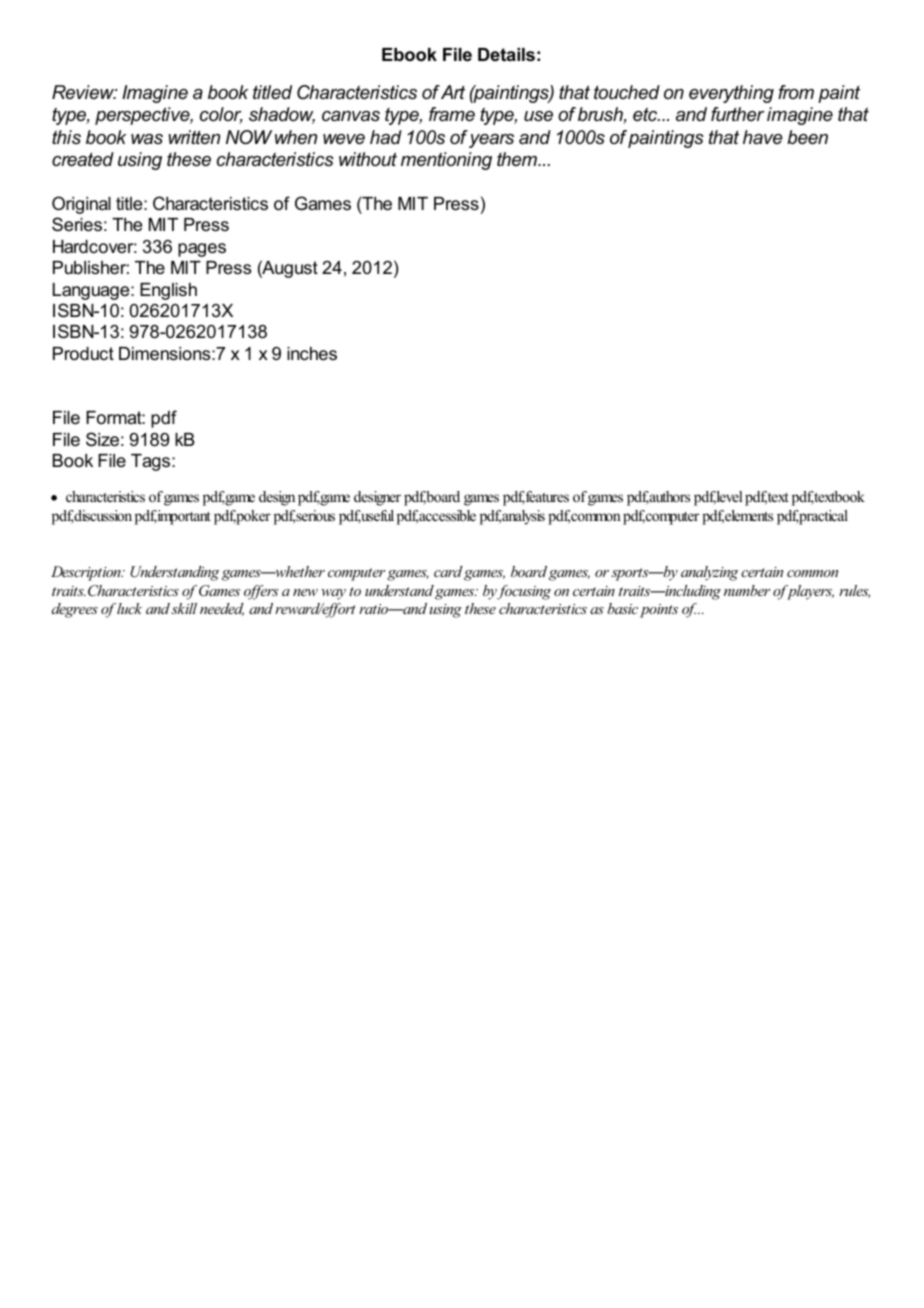 This screenshot has height=1308, width=924. I want to click on Art, so click(453, 92).
